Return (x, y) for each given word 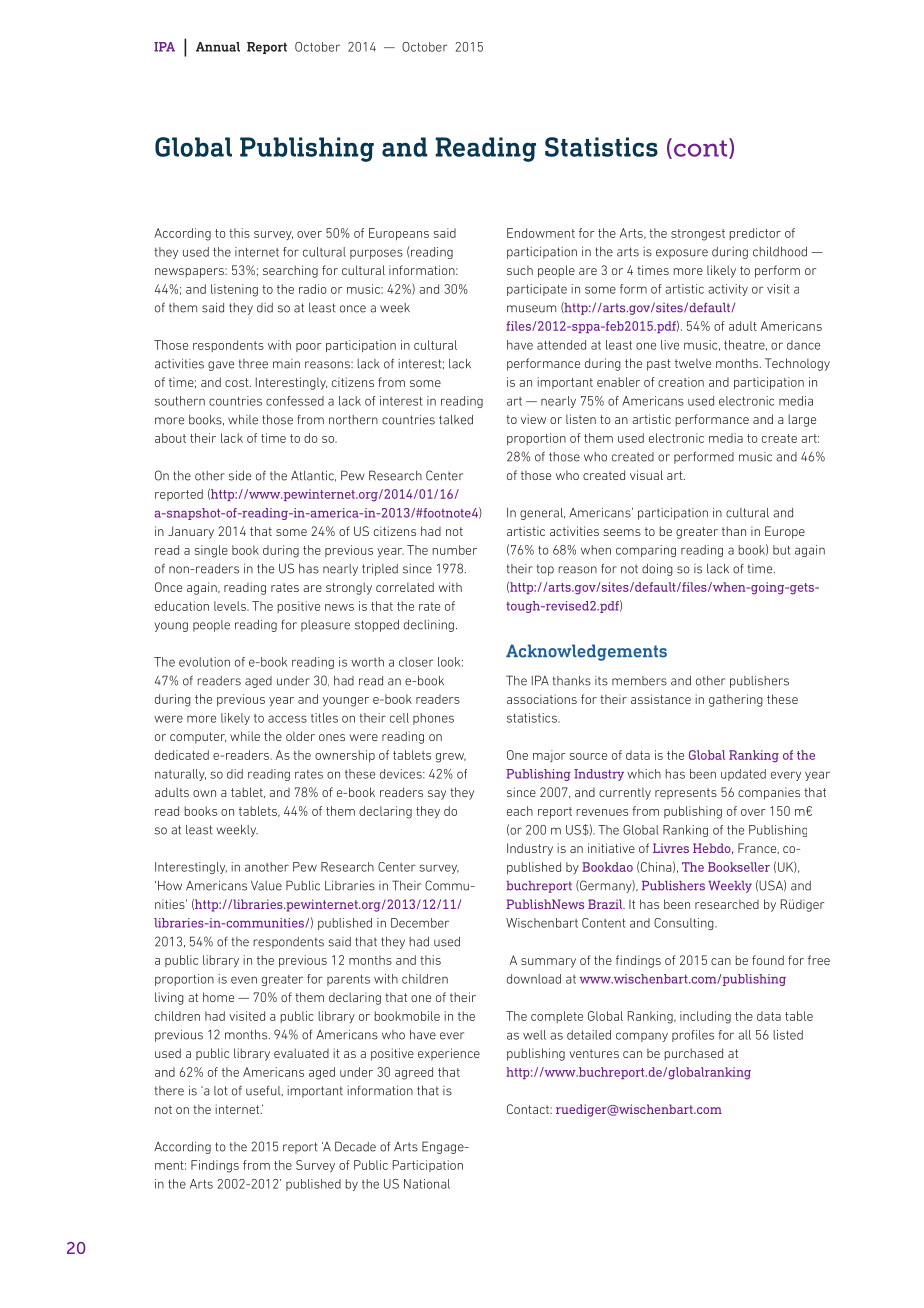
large (802, 420)
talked (456, 420)
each (520, 811)
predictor (755, 234)
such (520, 270)
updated (743, 775)
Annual (218, 47)
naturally (180, 775)
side (240, 476)
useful (264, 1091)
